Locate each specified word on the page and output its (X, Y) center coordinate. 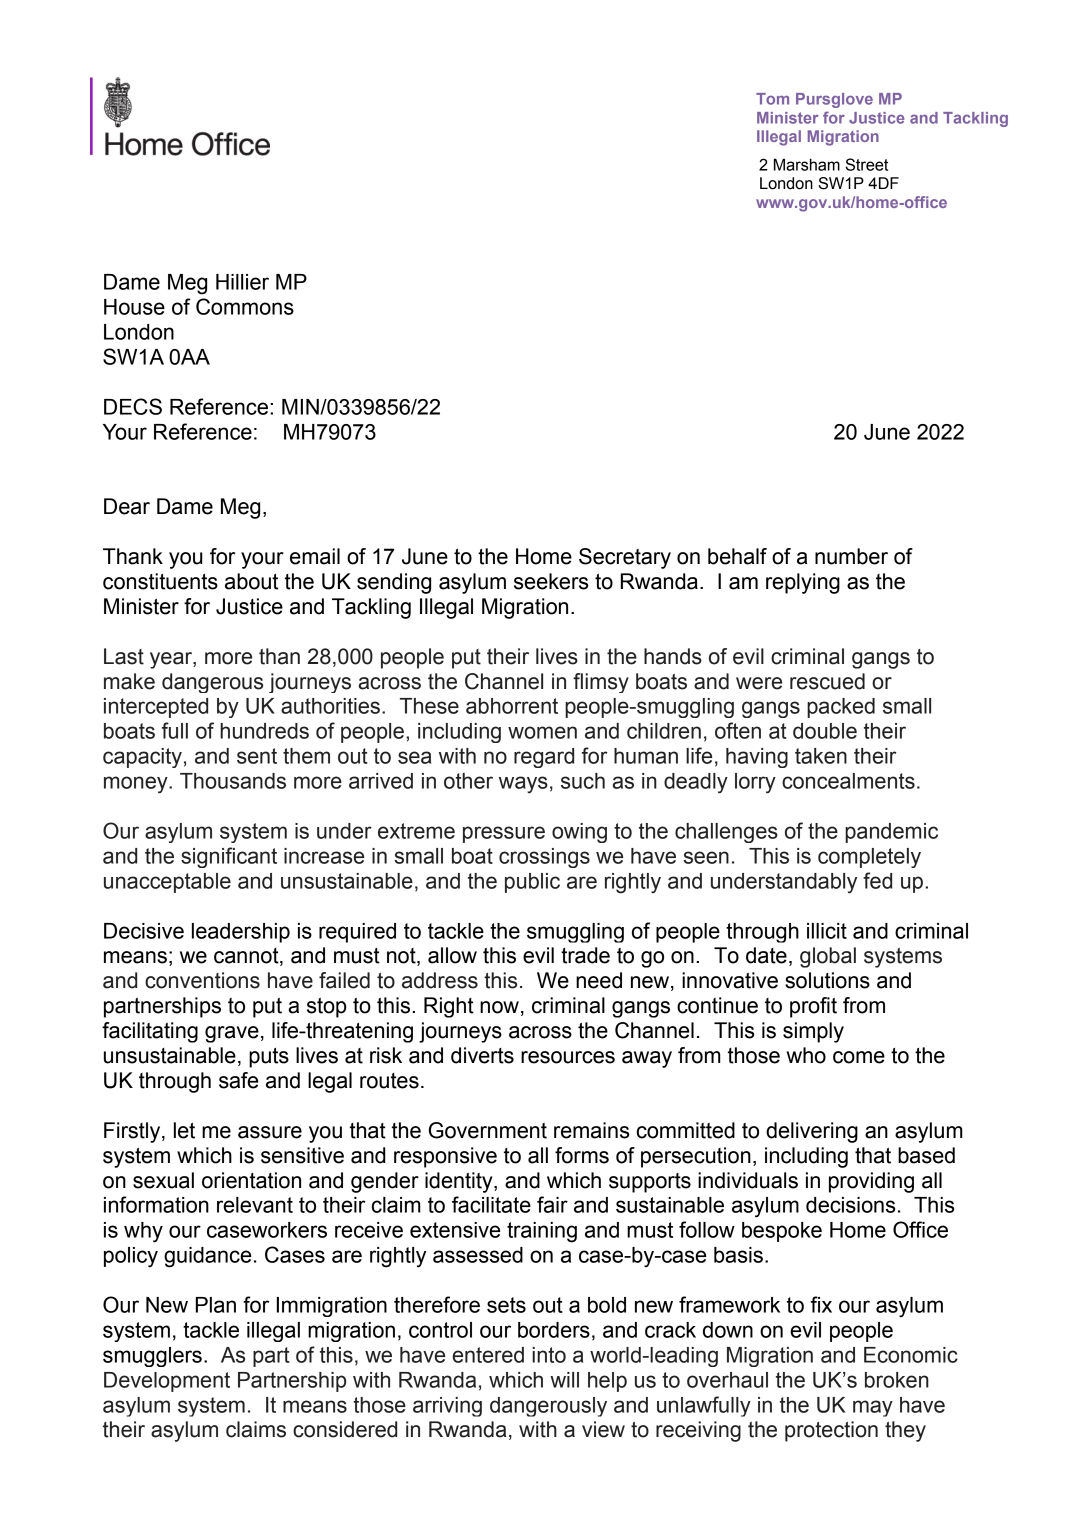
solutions (827, 980)
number (851, 556)
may (873, 1408)
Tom (772, 99)
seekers (551, 581)
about (251, 581)
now (499, 1007)
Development (167, 1382)
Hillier (242, 282)
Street (867, 164)
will (564, 1380)
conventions (202, 980)
